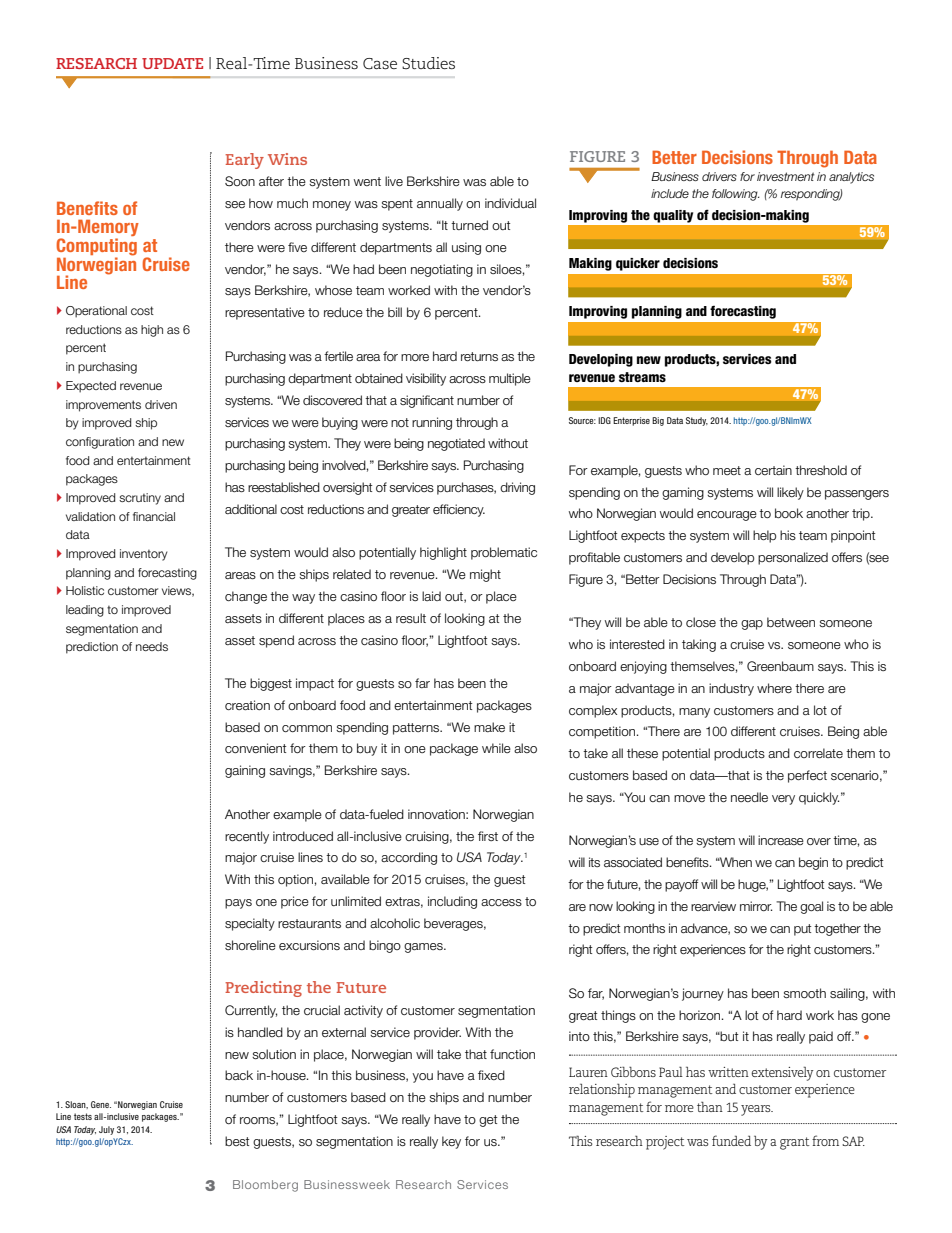  What do you see at coordinates (161, 404) in the screenshot?
I see `driven` at bounding box center [161, 404].
